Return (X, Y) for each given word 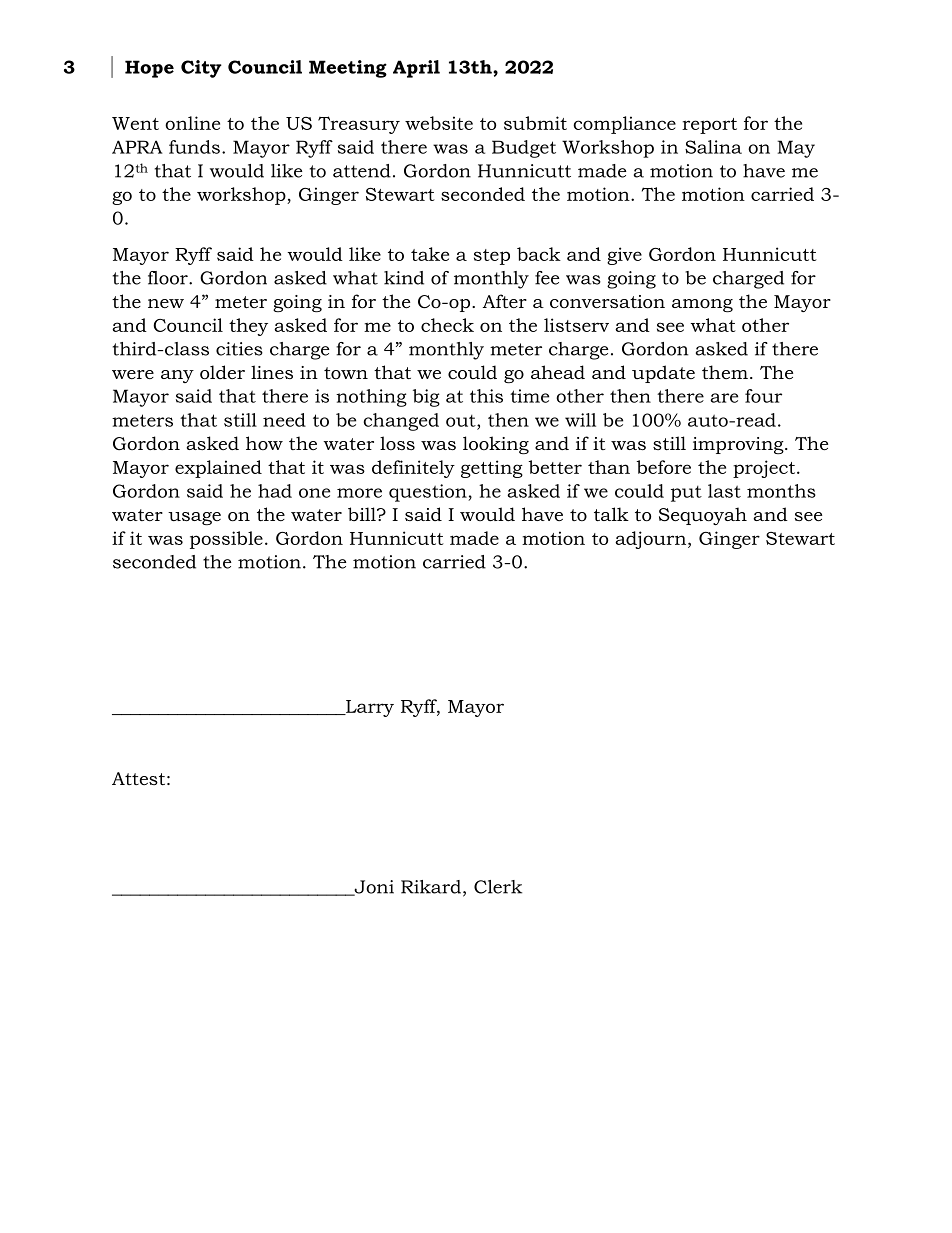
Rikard (431, 887)
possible (226, 540)
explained (218, 469)
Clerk (498, 887)
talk (611, 514)
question (429, 493)
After (505, 301)
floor (169, 278)
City (201, 69)
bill (363, 514)
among (702, 305)
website (439, 123)
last (724, 491)
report (709, 126)
